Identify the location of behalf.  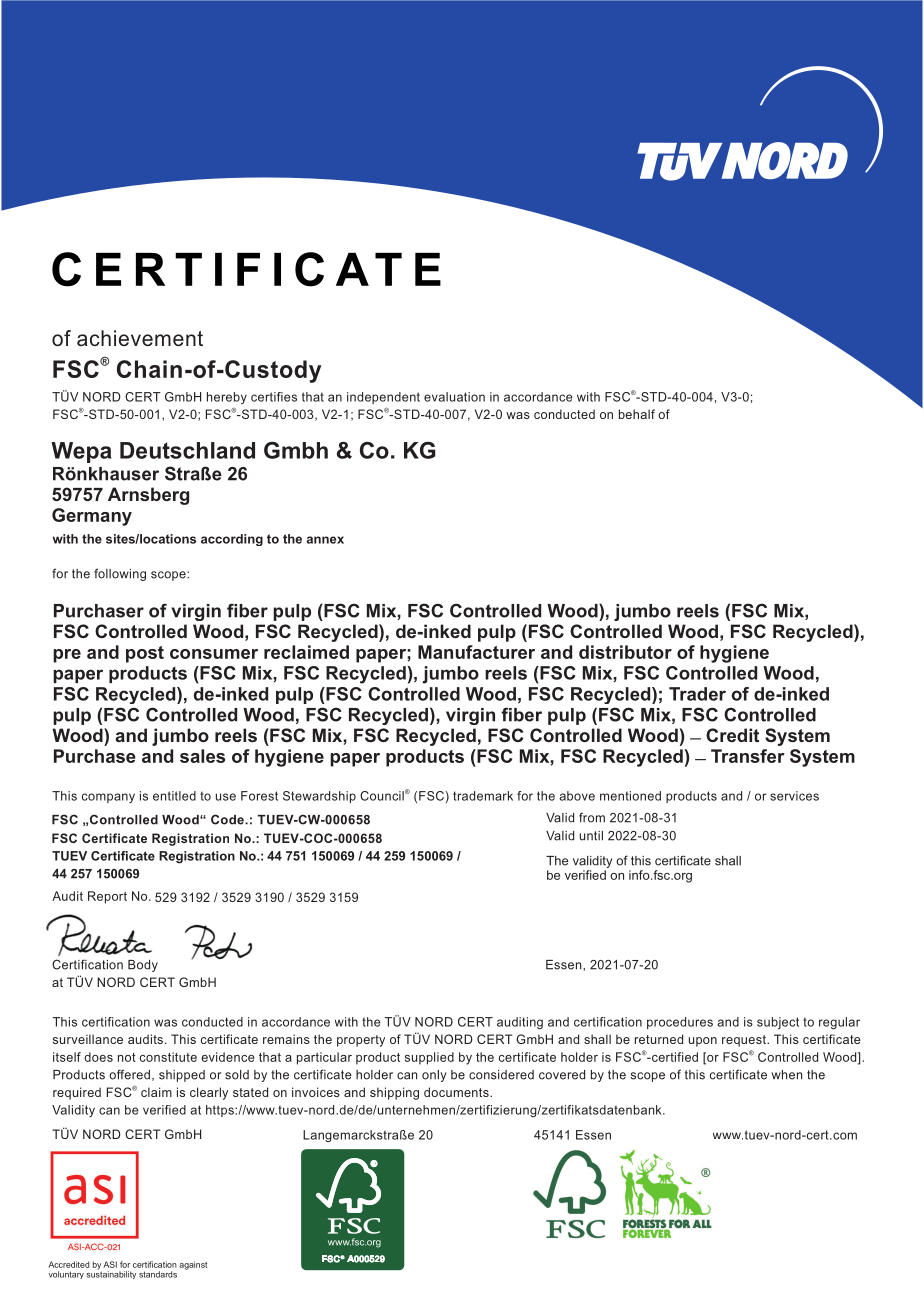
(637, 414).
